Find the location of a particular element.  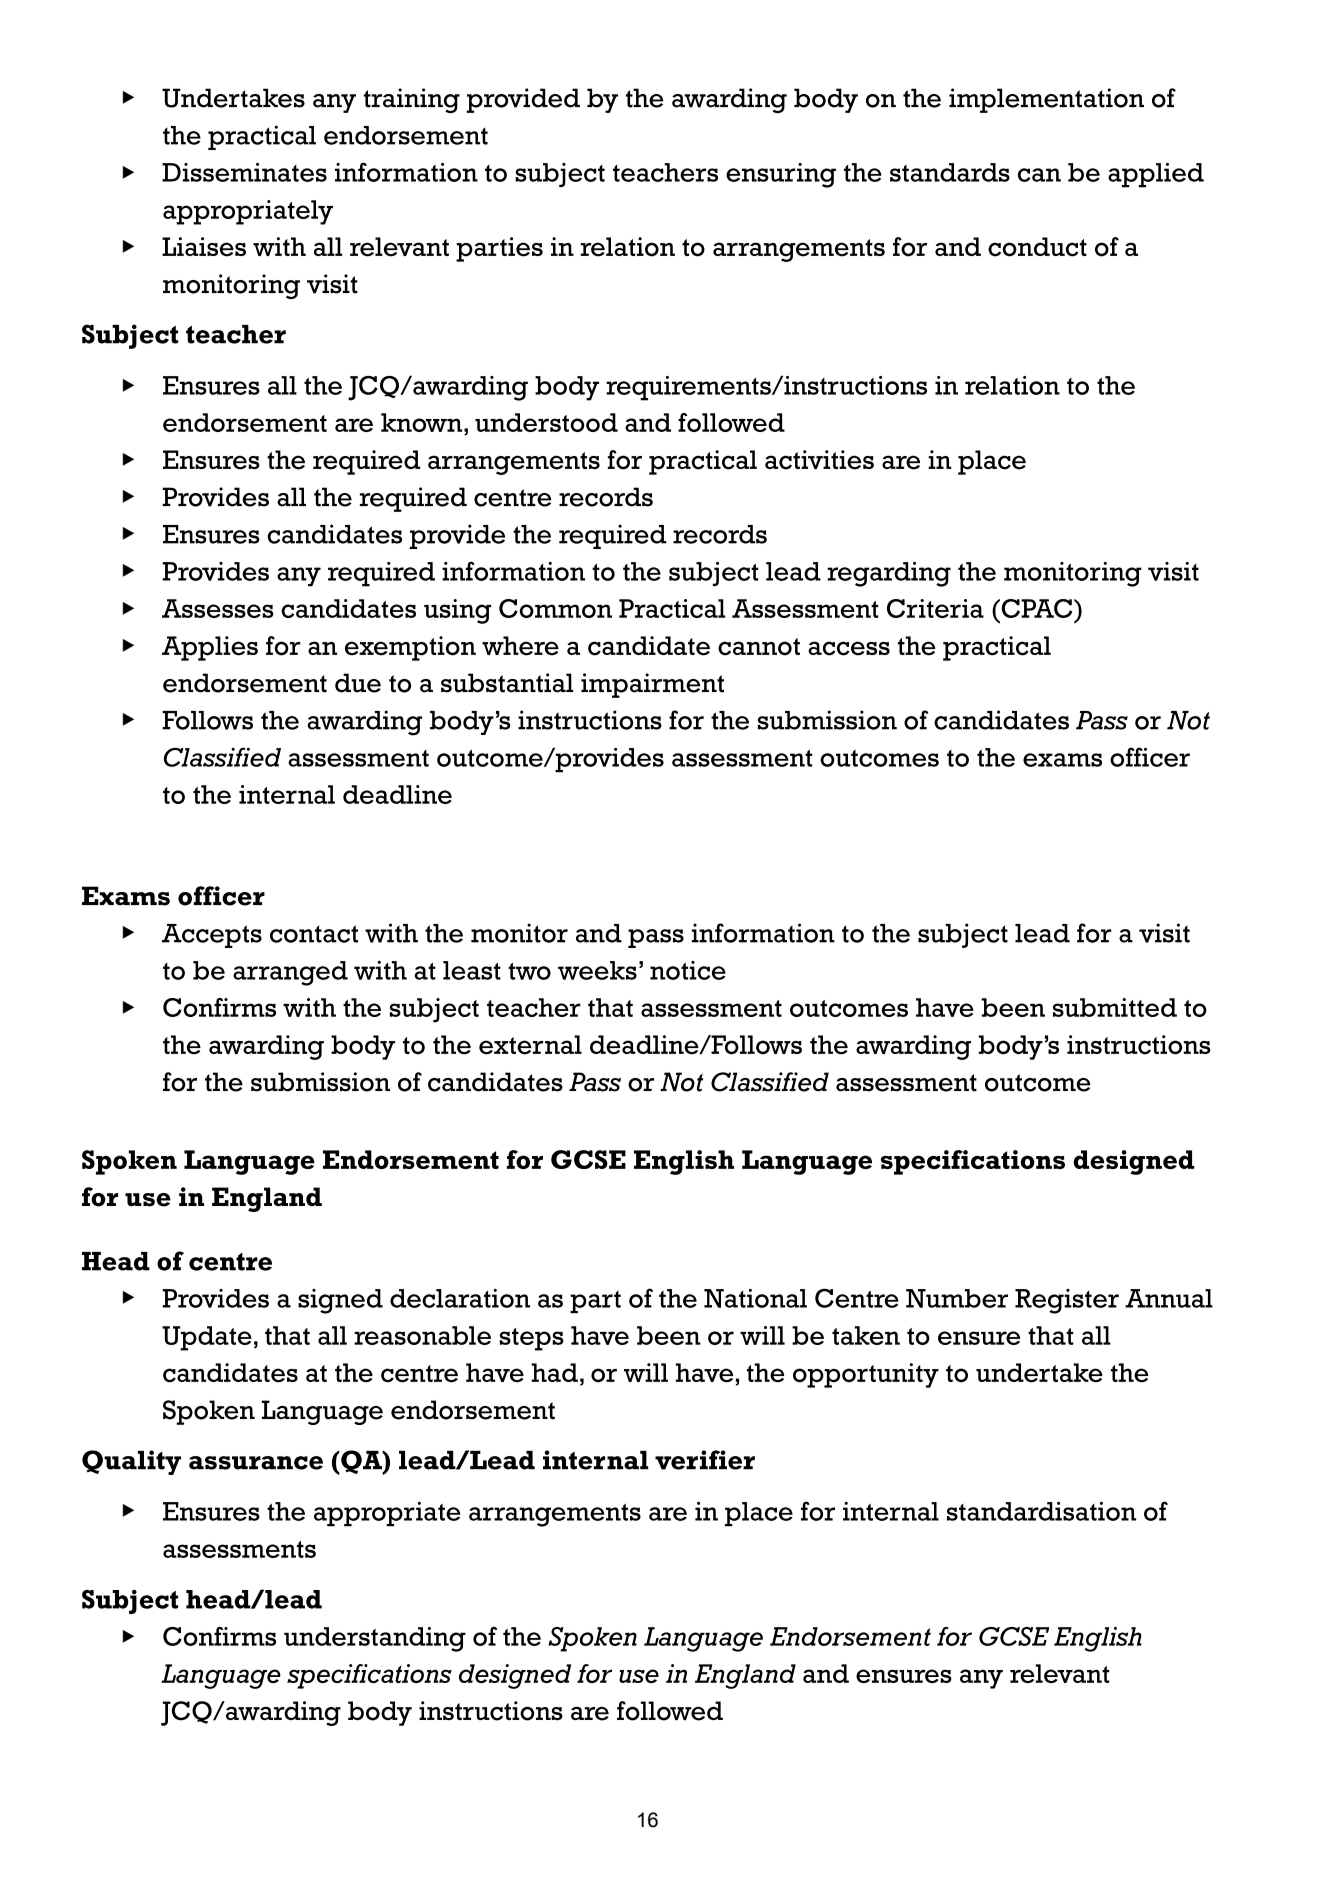

arranged is located at coordinates (290, 973).
